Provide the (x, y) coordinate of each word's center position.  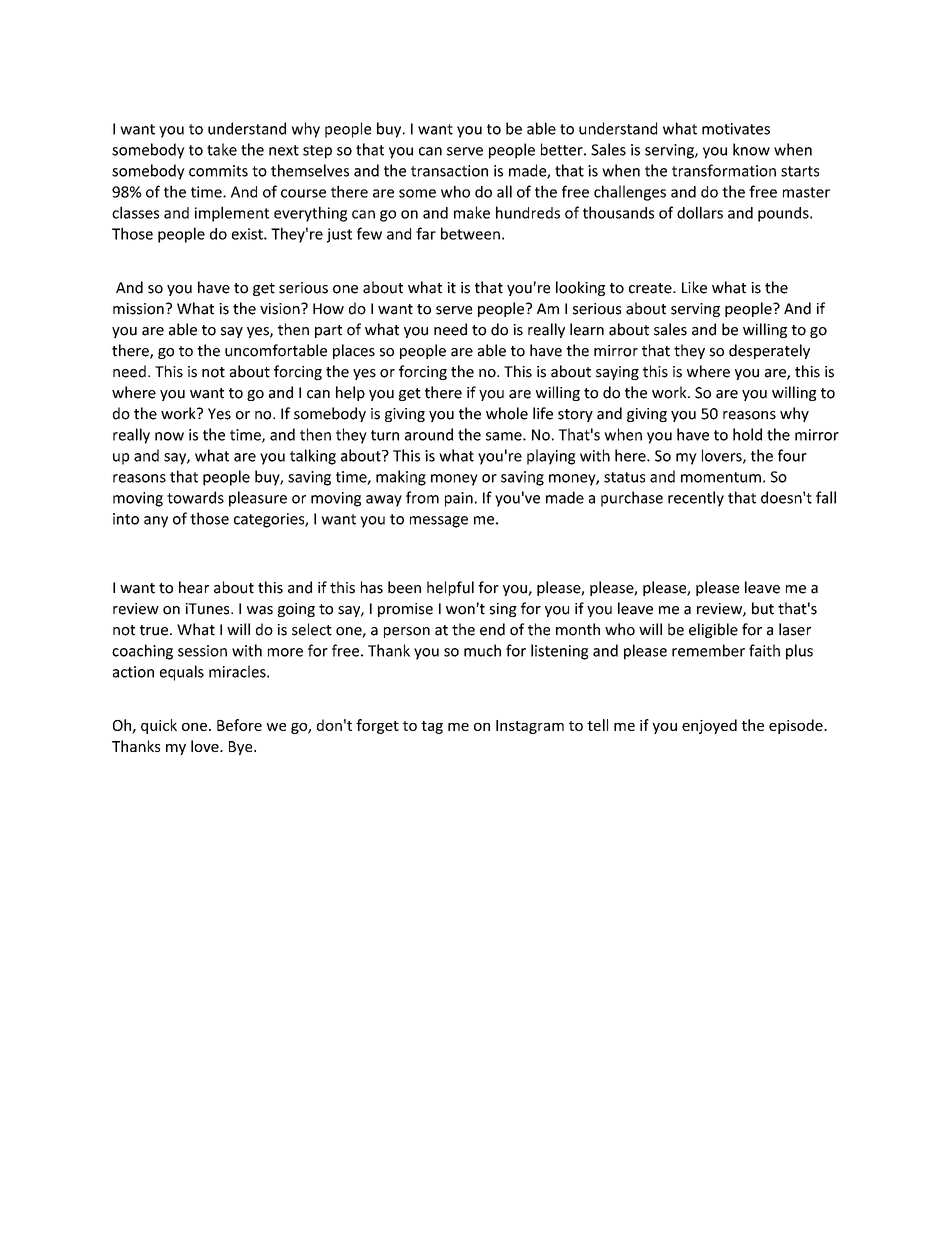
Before (239, 725)
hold (747, 434)
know (751, 149)
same (505, 436)
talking (313, 457)
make (472, 212)
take (222, 149)
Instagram (530, 727)
